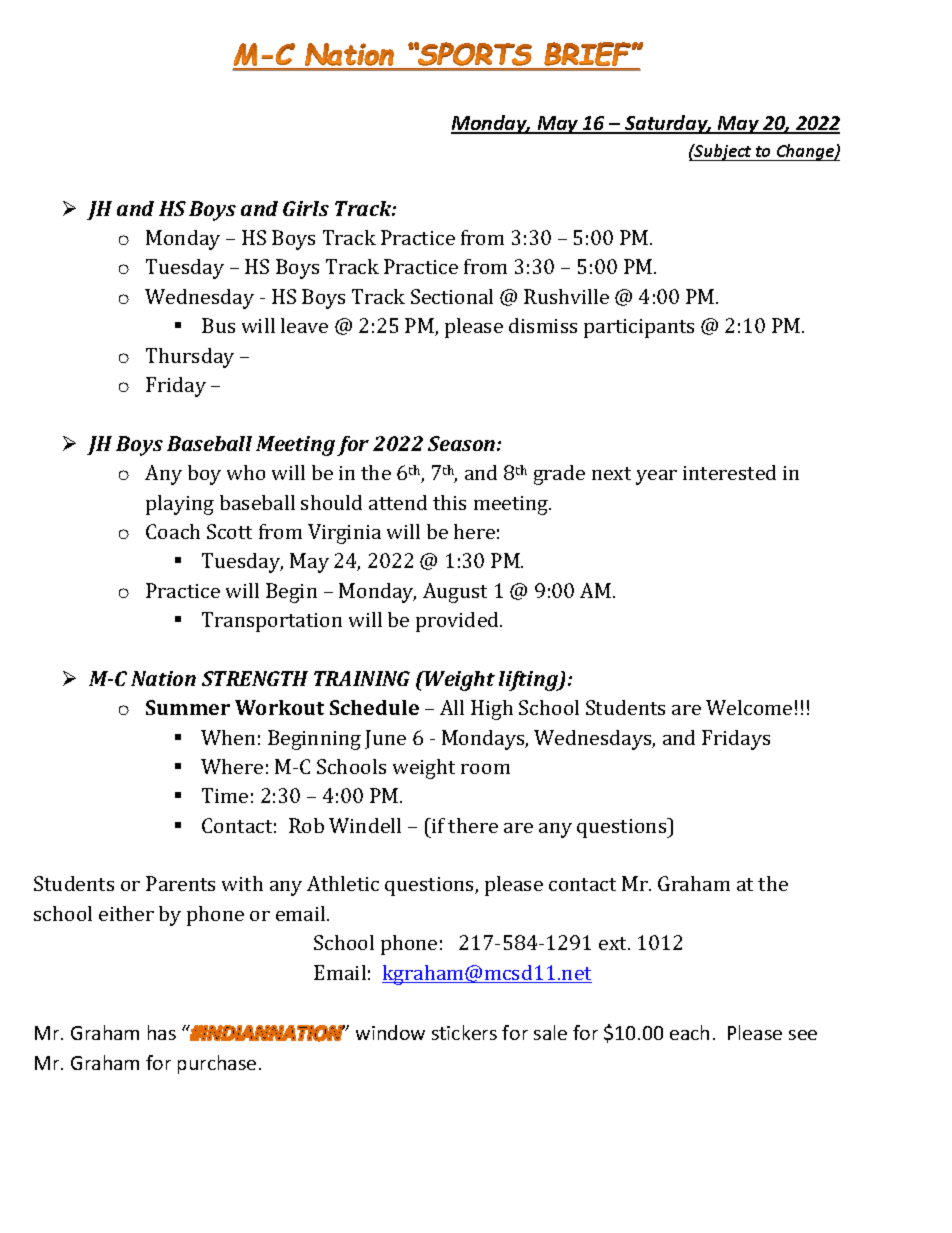  What do you see at coordinates (180, 505) in the screenshot?
I see `playing` at bounding box center [180, 505].
